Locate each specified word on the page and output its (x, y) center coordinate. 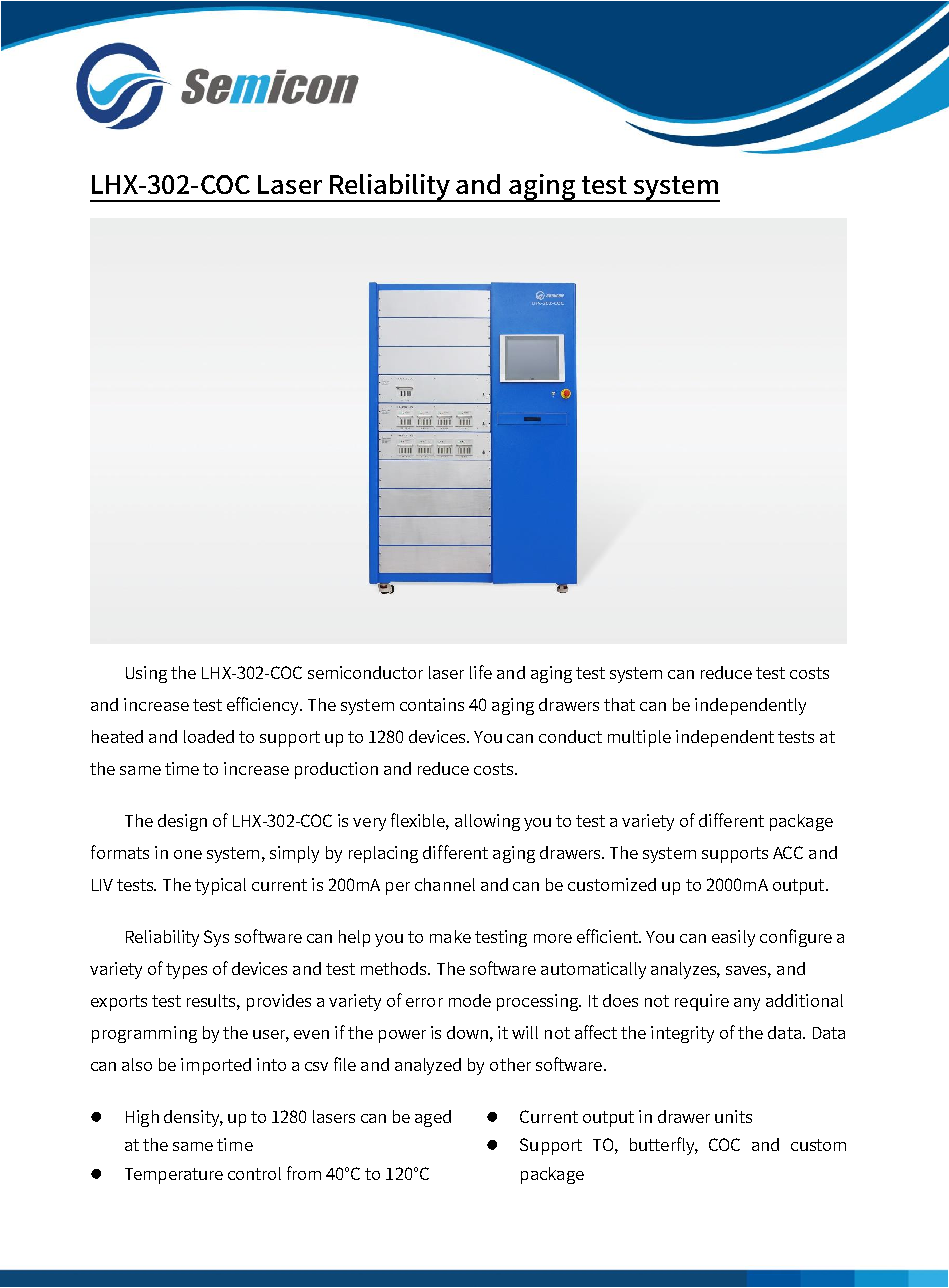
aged (433, 1118)
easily (733, 938)
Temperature (174, 1176)
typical (220, 886)
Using (146, 674)
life (481, 672)
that (619, 704)
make (450, 936)
